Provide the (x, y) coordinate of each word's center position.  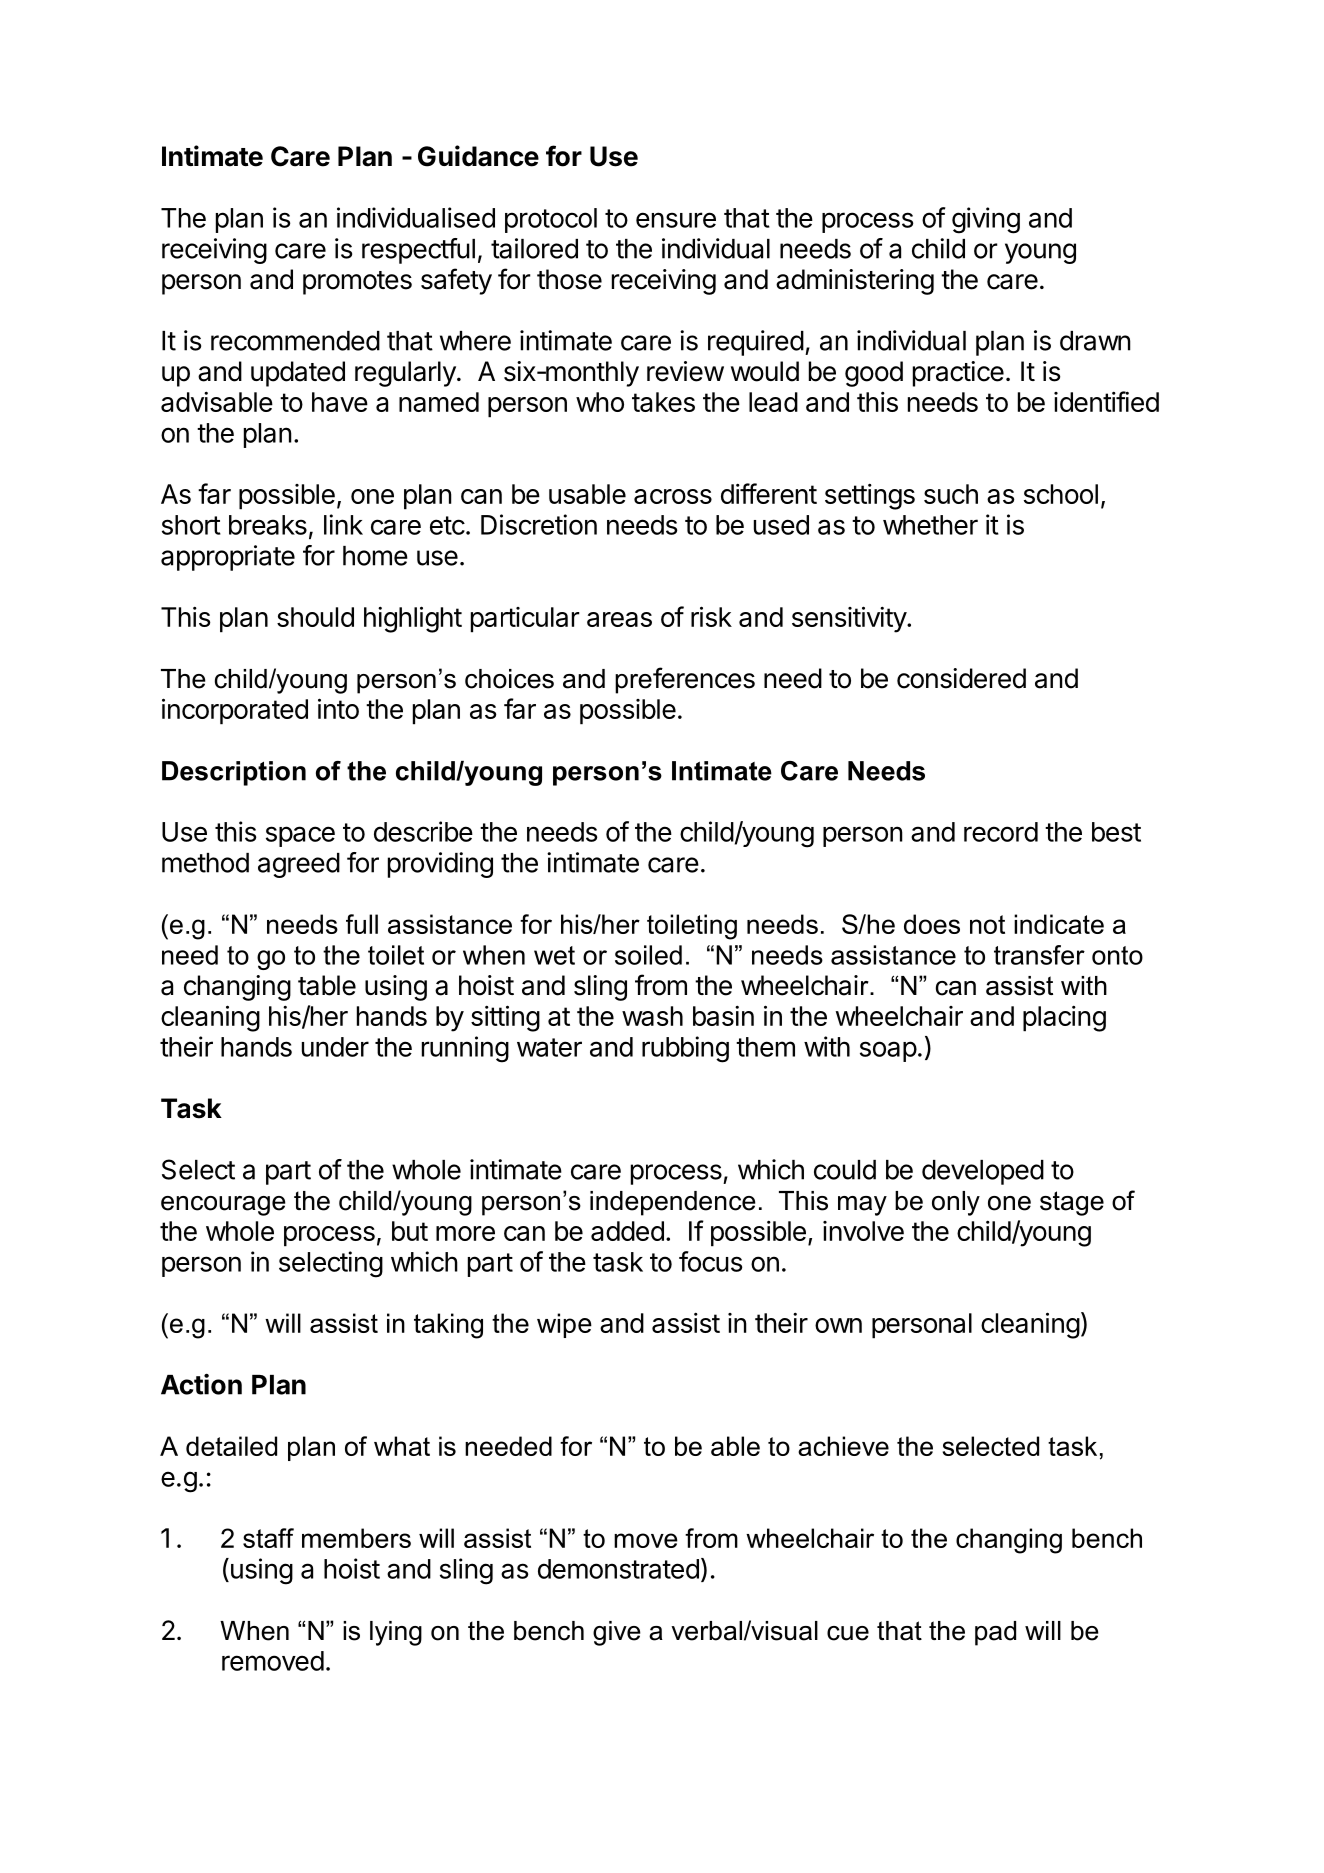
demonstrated (618, 1569)
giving (986, 220)
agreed (299, 865)
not (987, 924)
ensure (676, 220)
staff (268, 1538)
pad (995, 1633)
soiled (648, 955)
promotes (357, 283)
